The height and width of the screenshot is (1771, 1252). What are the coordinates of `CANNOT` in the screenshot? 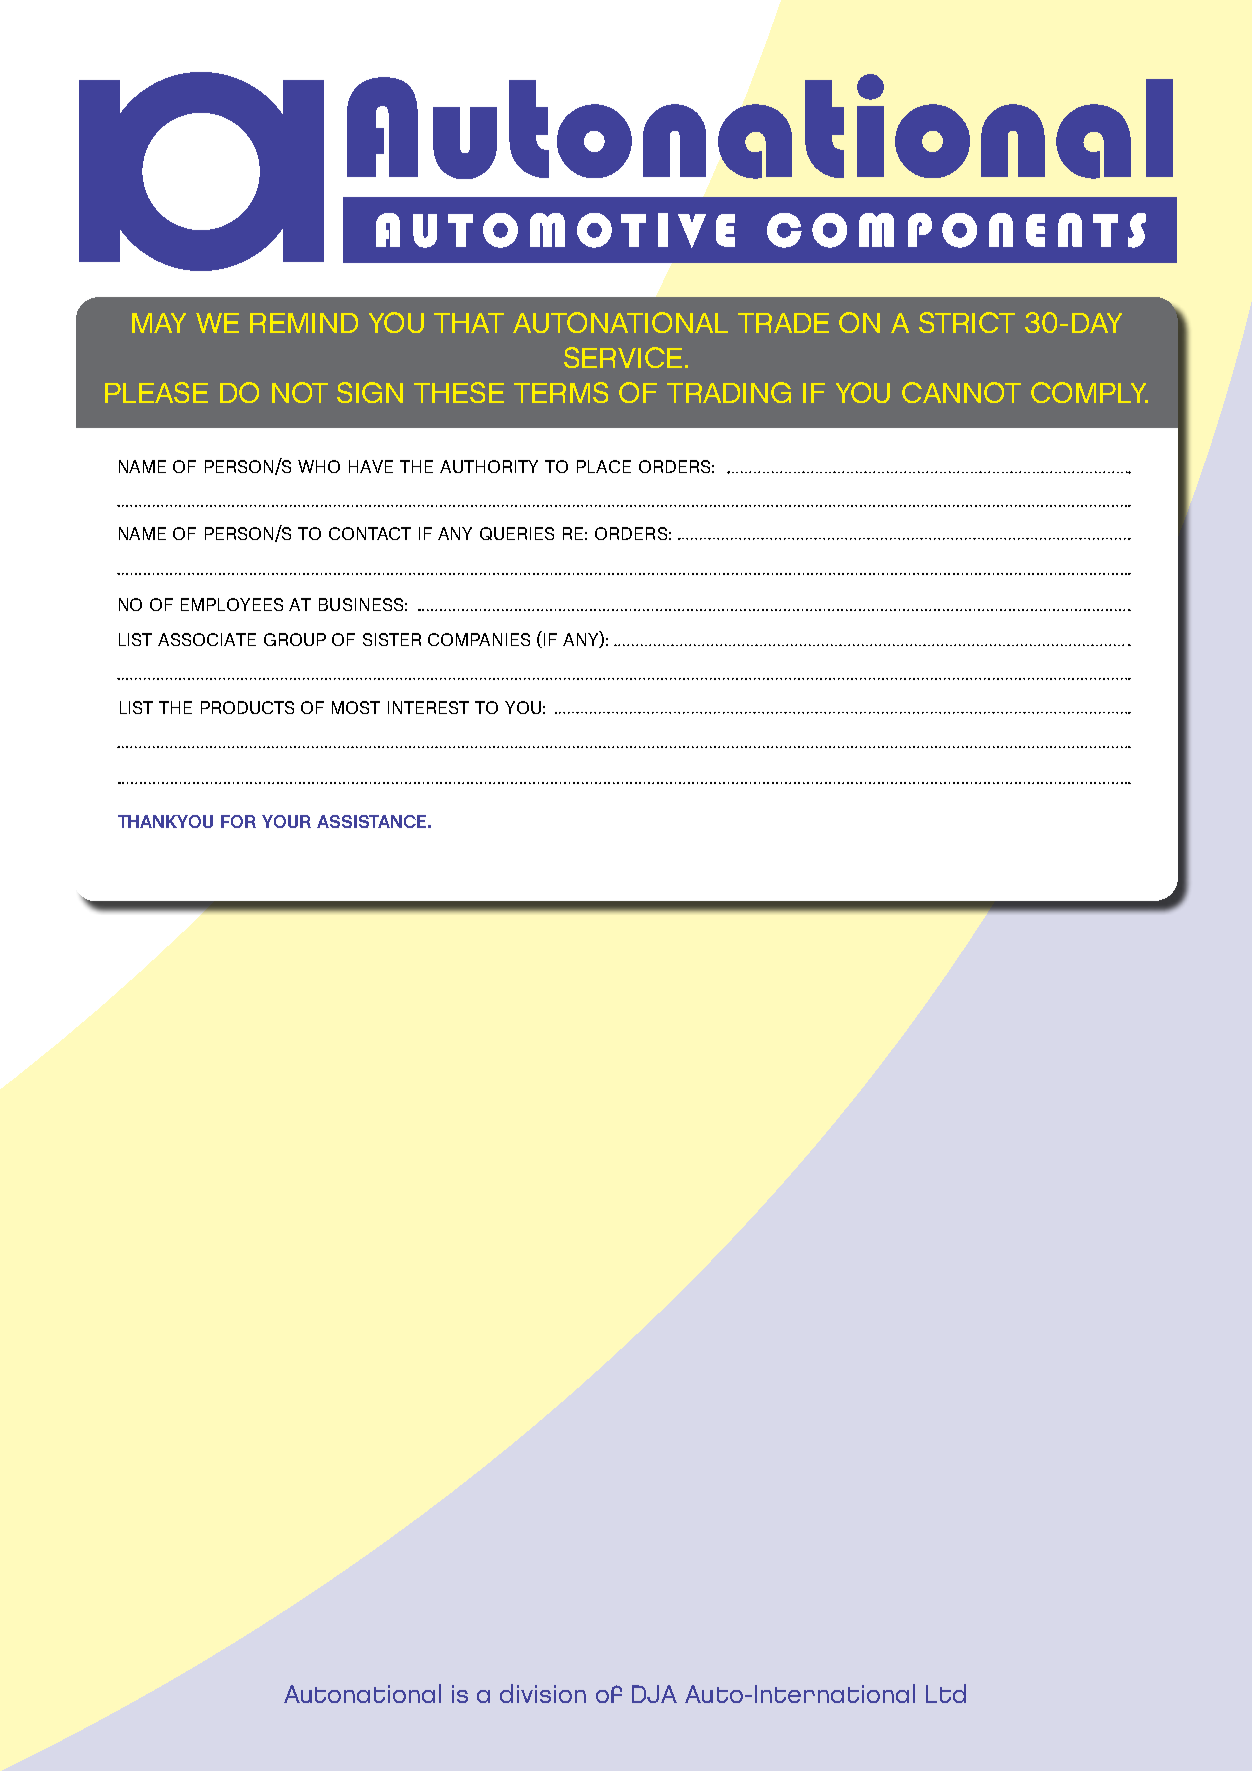 It's located at (961, 392).
